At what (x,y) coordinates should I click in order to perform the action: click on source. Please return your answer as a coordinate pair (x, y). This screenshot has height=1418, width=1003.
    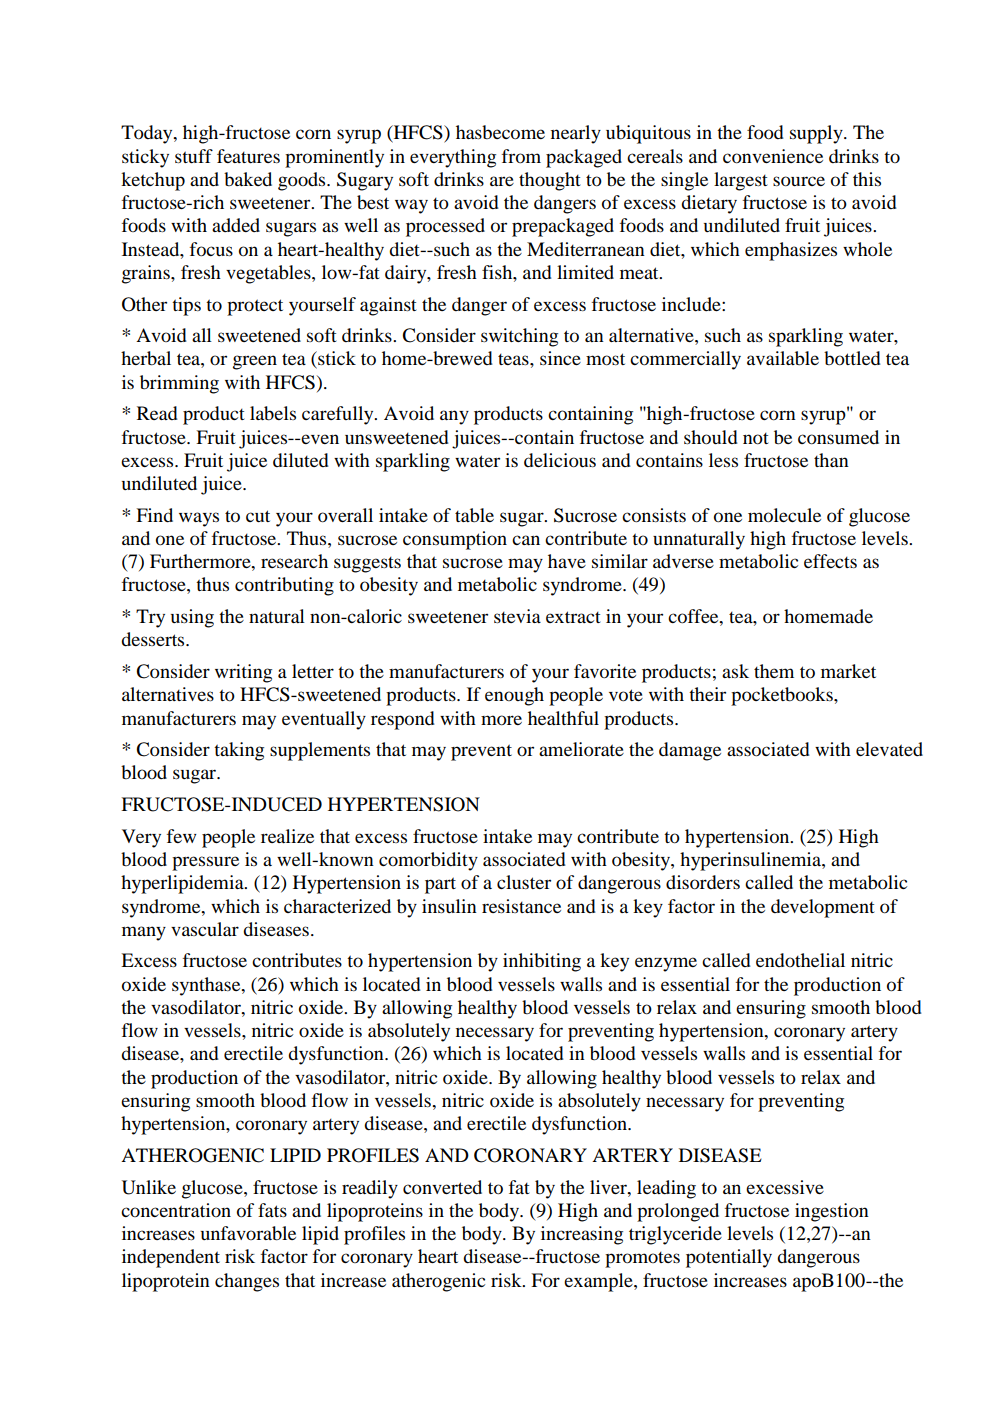
    Looking at the image, I should click on (799, 181).
